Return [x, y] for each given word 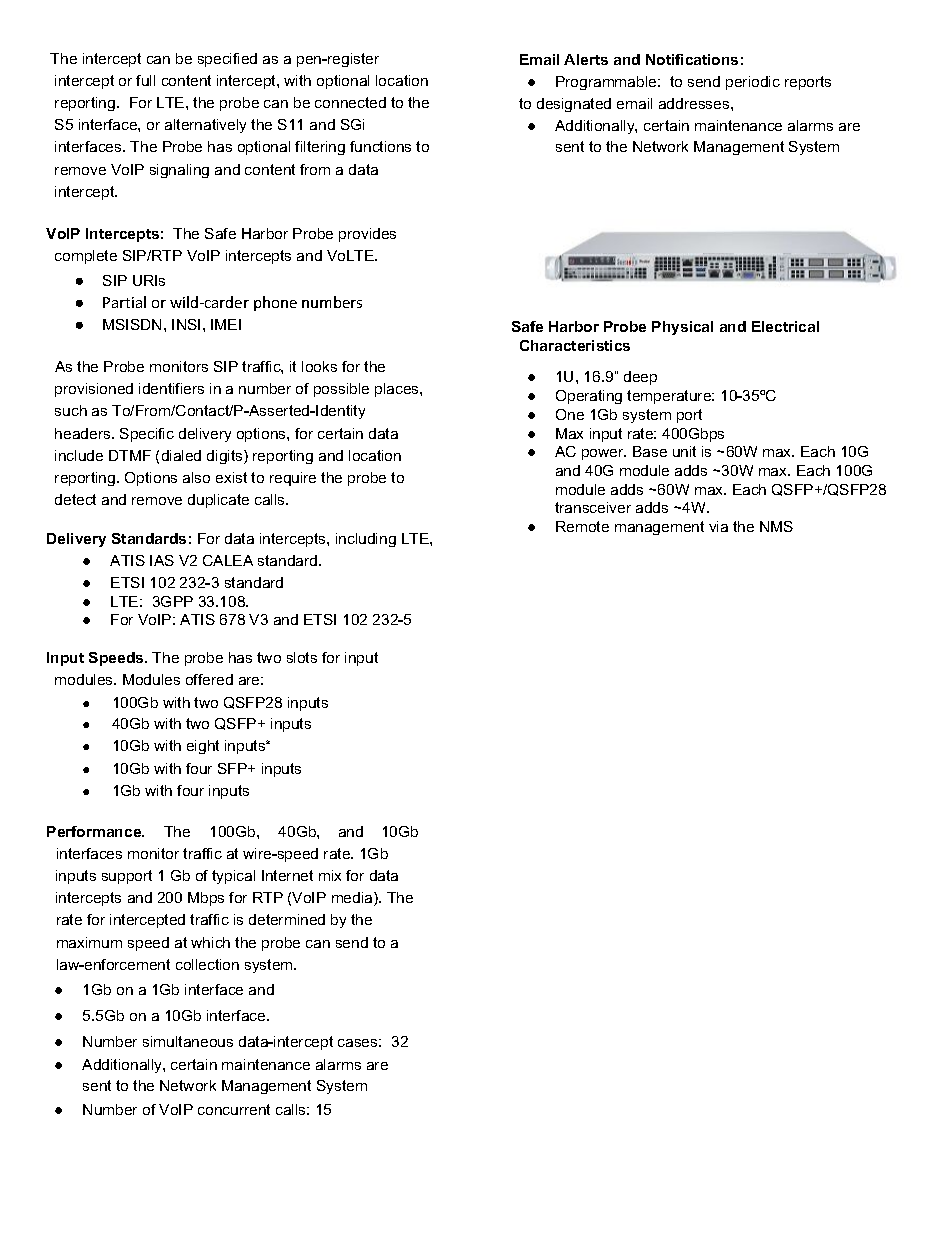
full [145, 80]
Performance [95, 831]
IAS [162, 560]
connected [350, 102]
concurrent [234, 1109]
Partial [124, 302]
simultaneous [188, 1041]
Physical [682, 328]
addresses [695, 103]
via [718, 526]
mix [330, 875]
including [366, 540]
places [398, 390]
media [353, 899]
